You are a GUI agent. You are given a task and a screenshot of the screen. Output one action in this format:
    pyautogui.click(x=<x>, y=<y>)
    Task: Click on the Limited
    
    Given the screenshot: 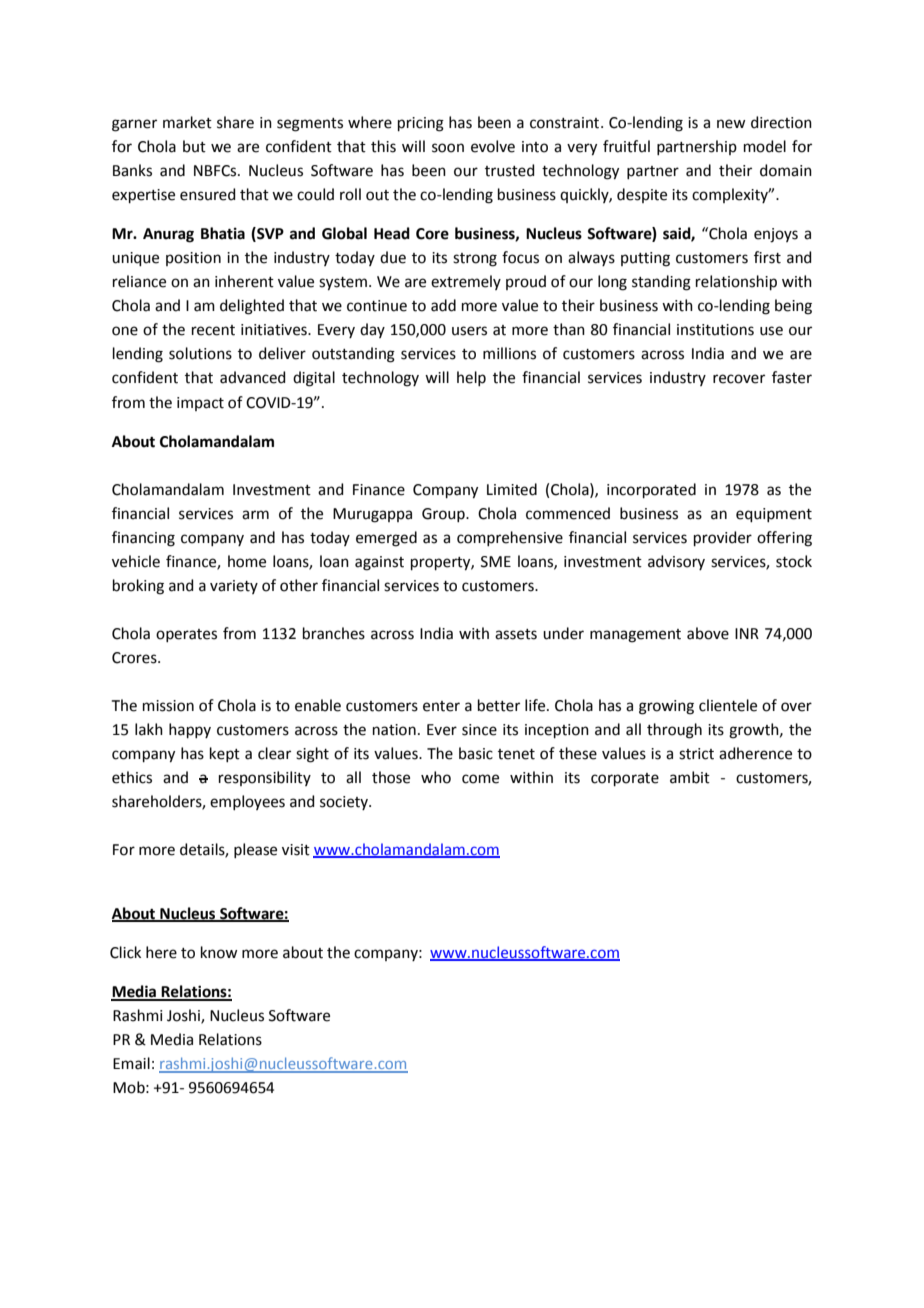 What is the action you would take?
    pyautogui.click(x=512, y=489)
